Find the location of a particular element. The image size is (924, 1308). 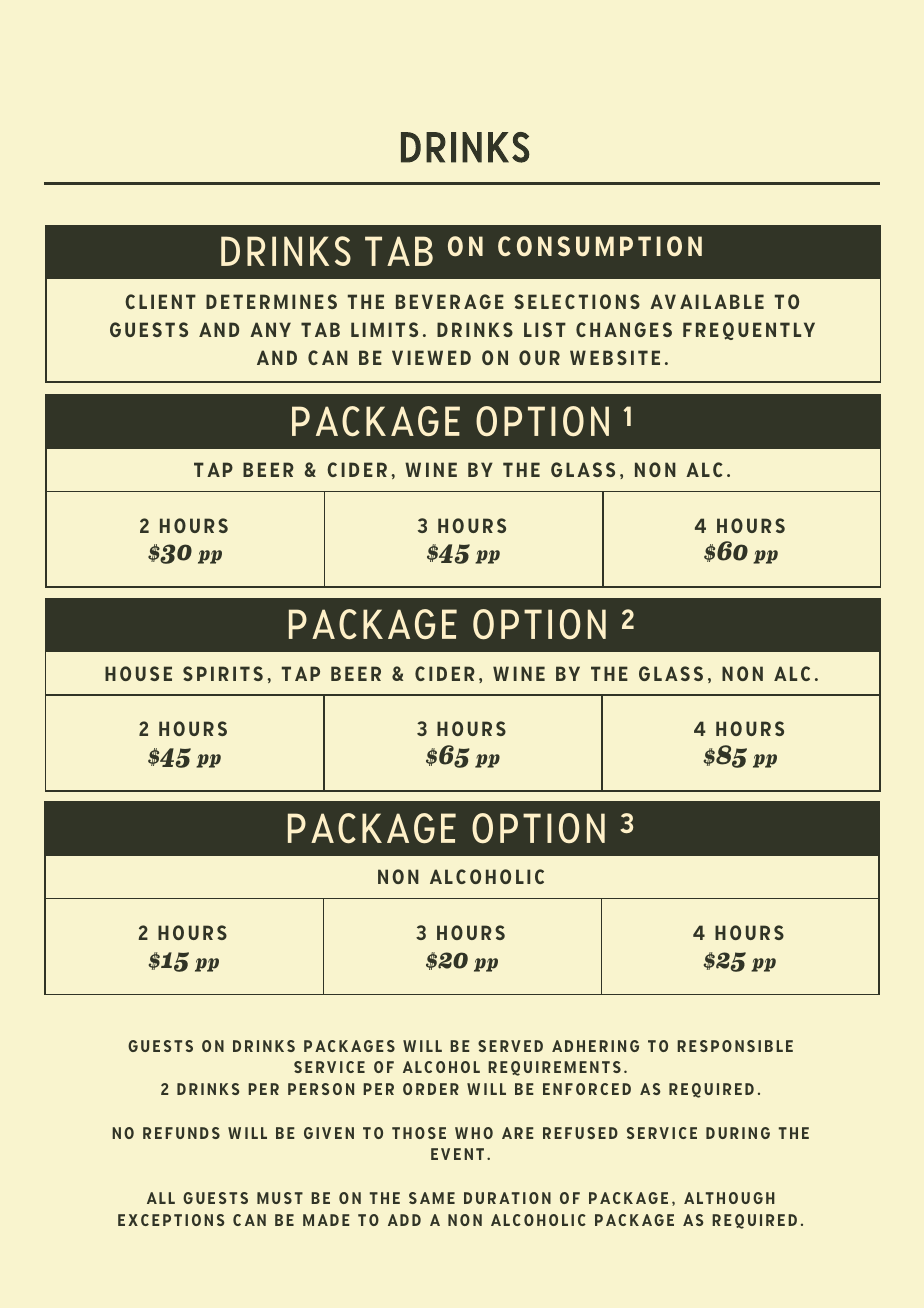

same is located at coordinates (432, 1198).
